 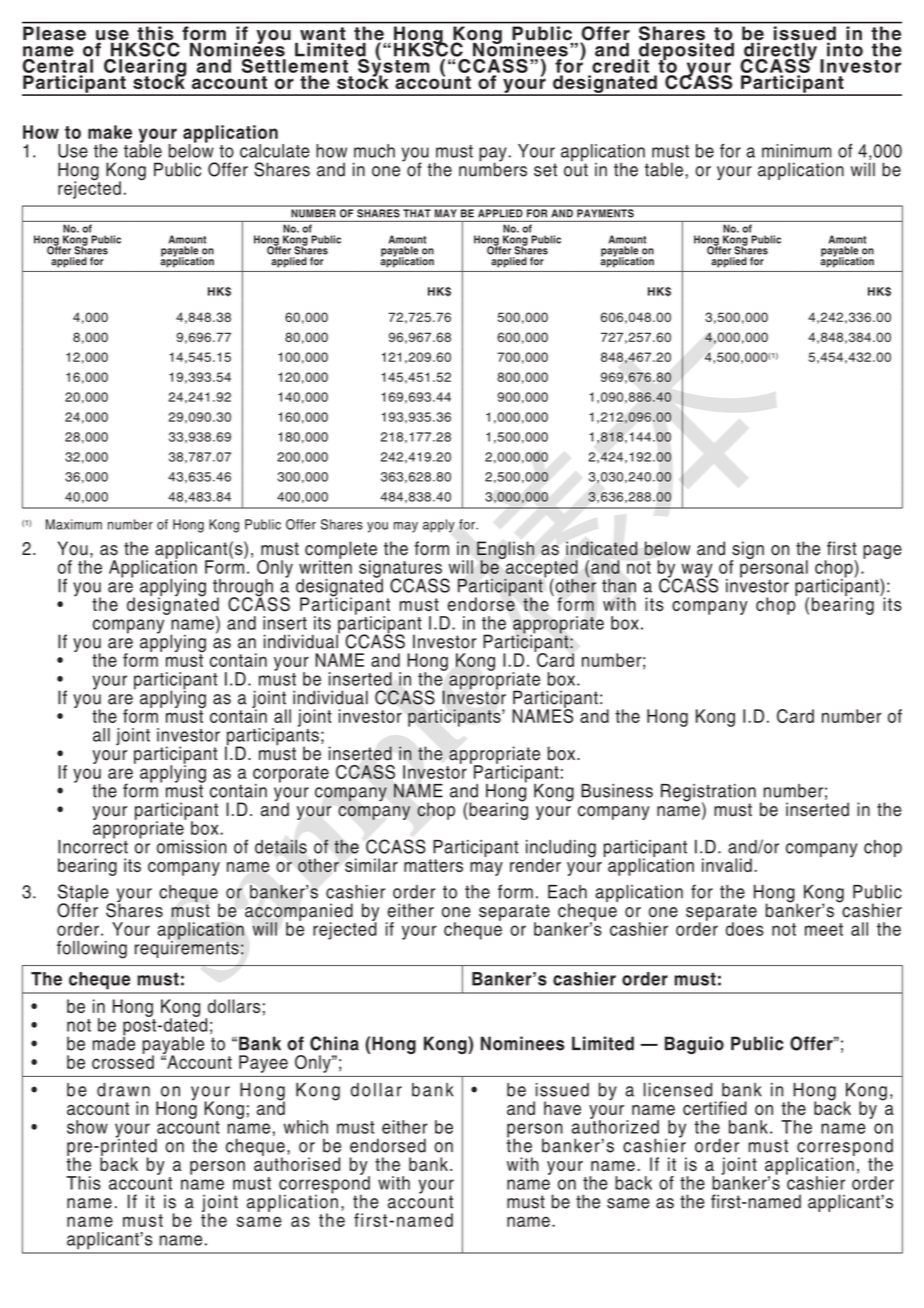 I want to click on make, so click(x=110, y=132).
